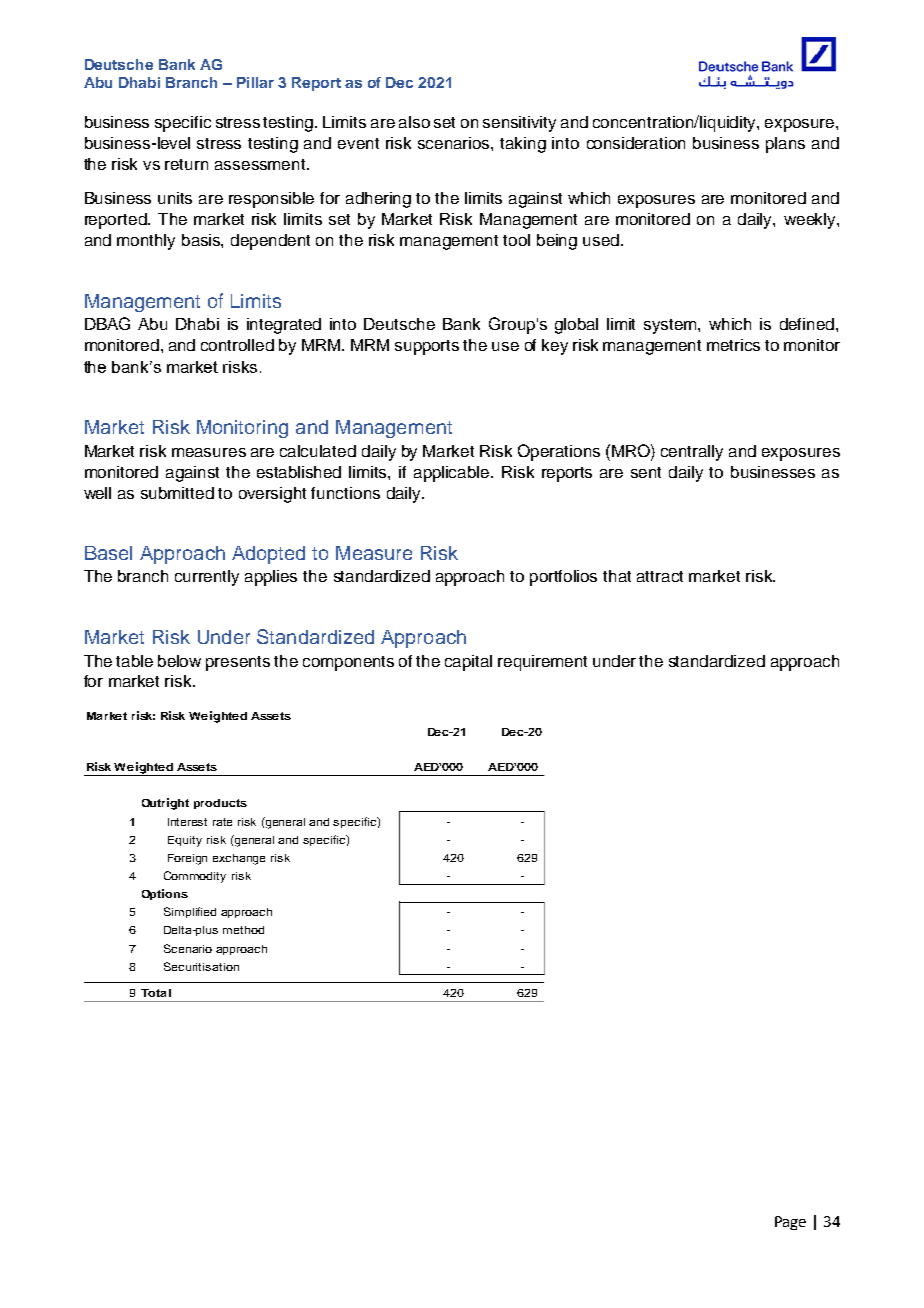 Image resolution: width=924 pixels, height=1308 pixels. Describe the element at coordinates (468, 663) in the screenshot. I see `capital` at that location.
